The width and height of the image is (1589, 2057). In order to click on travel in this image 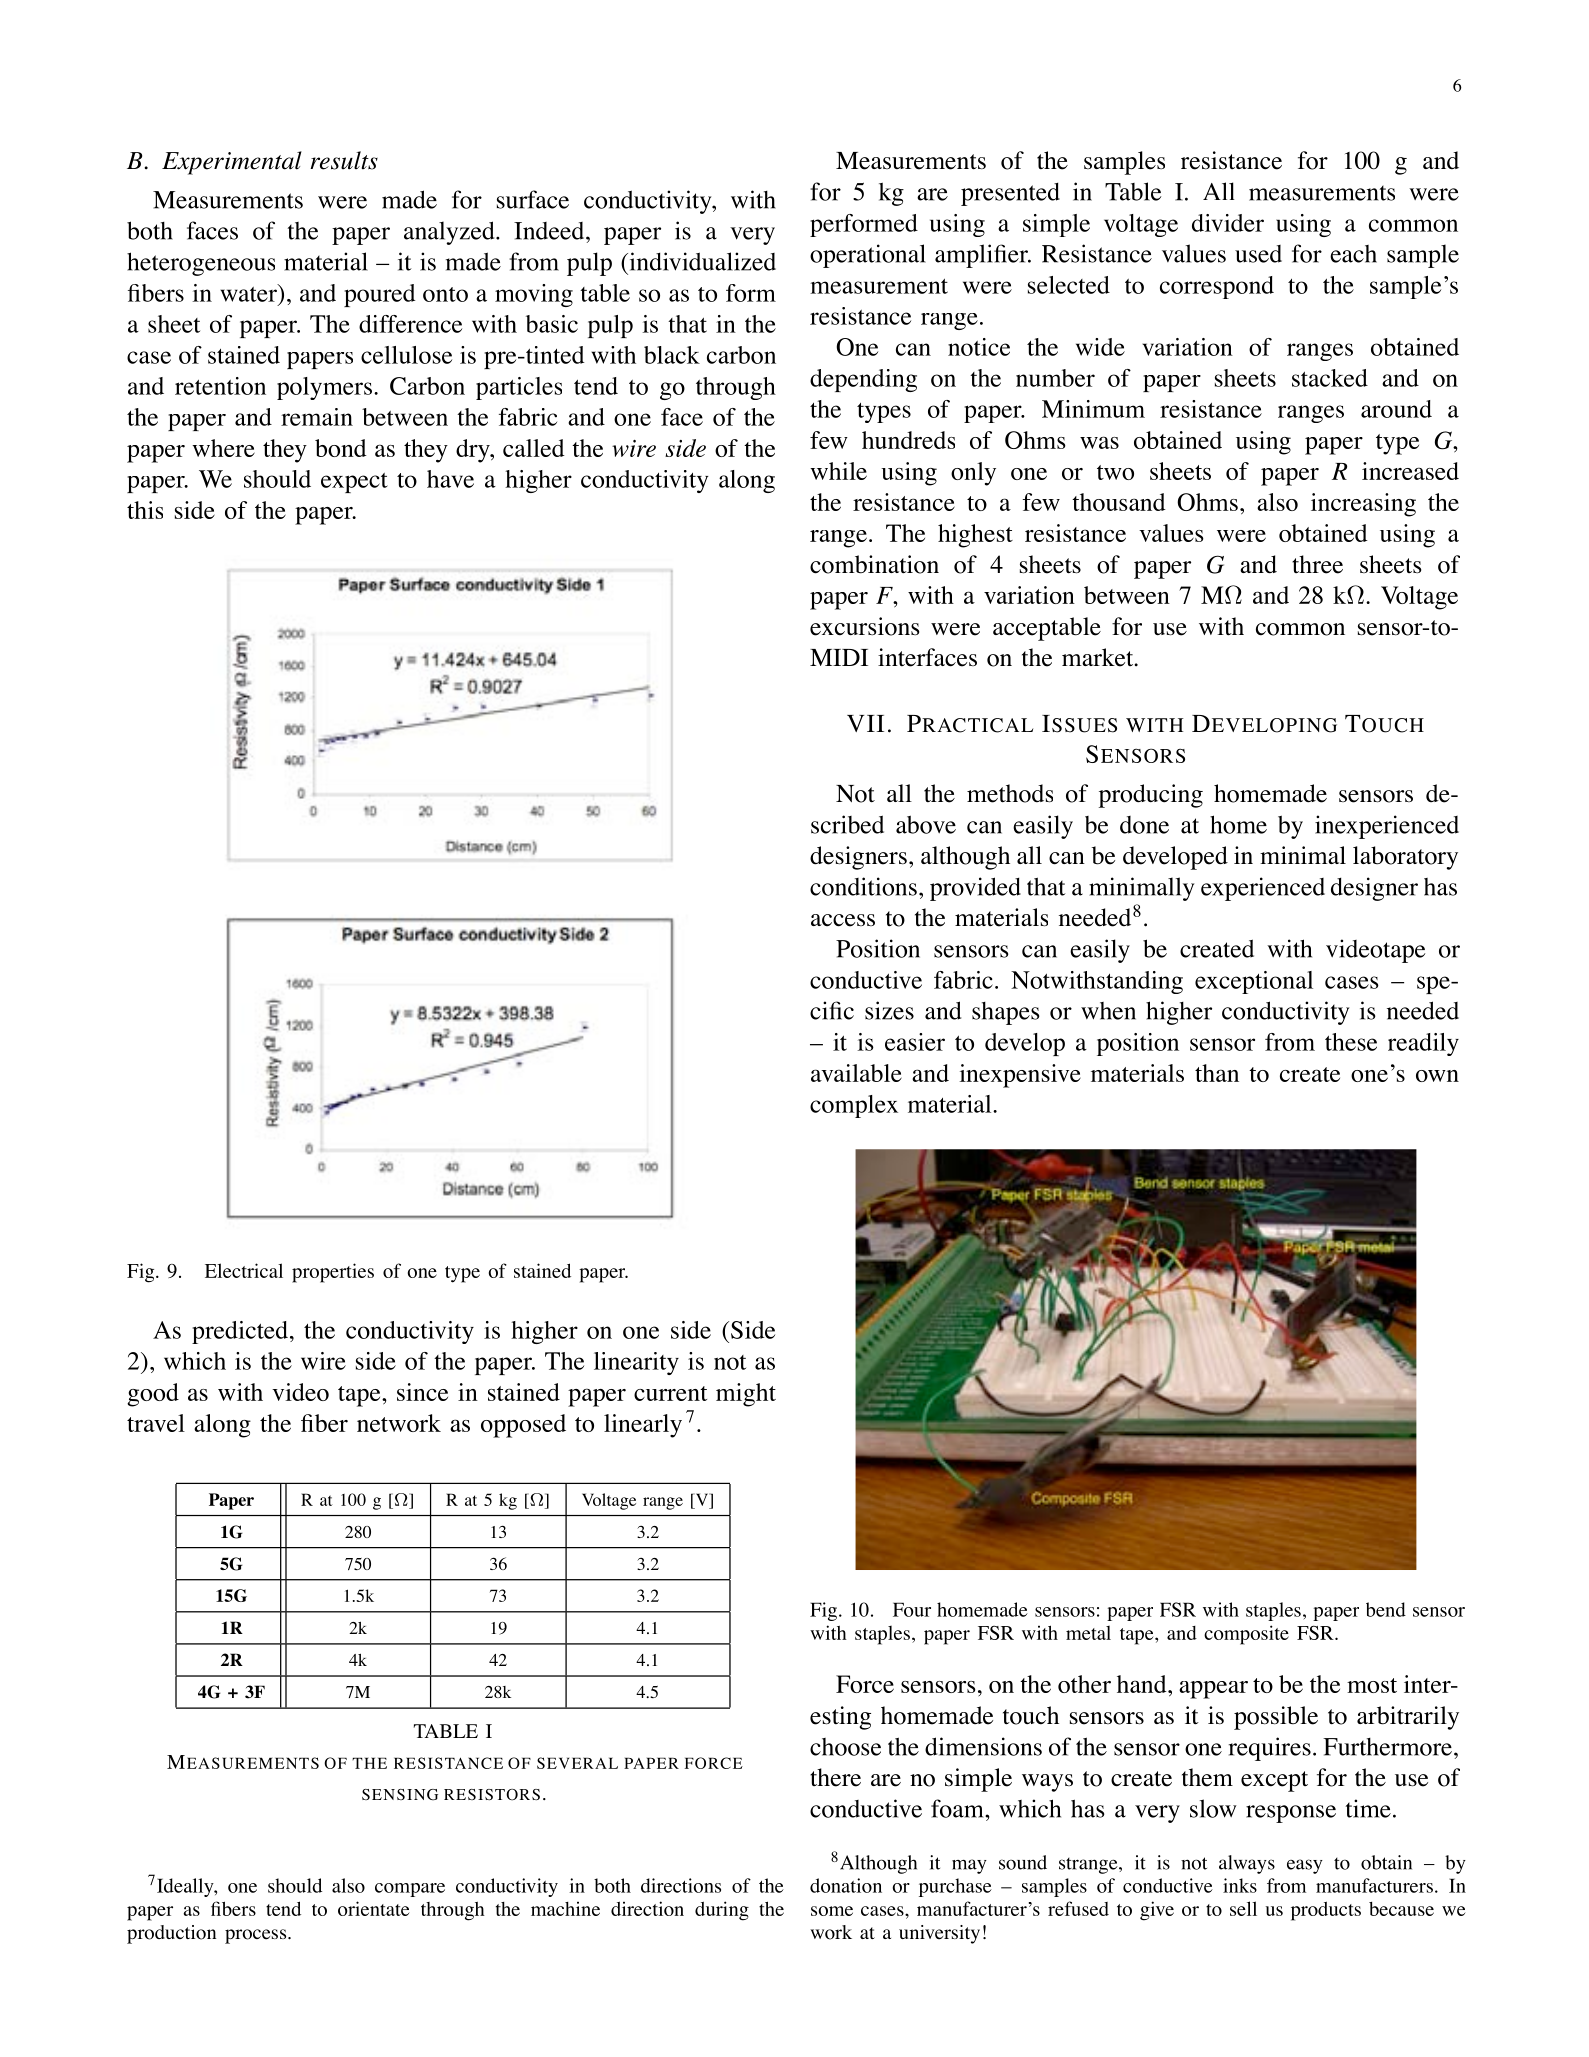, I will do `click(156, 1423)`.
